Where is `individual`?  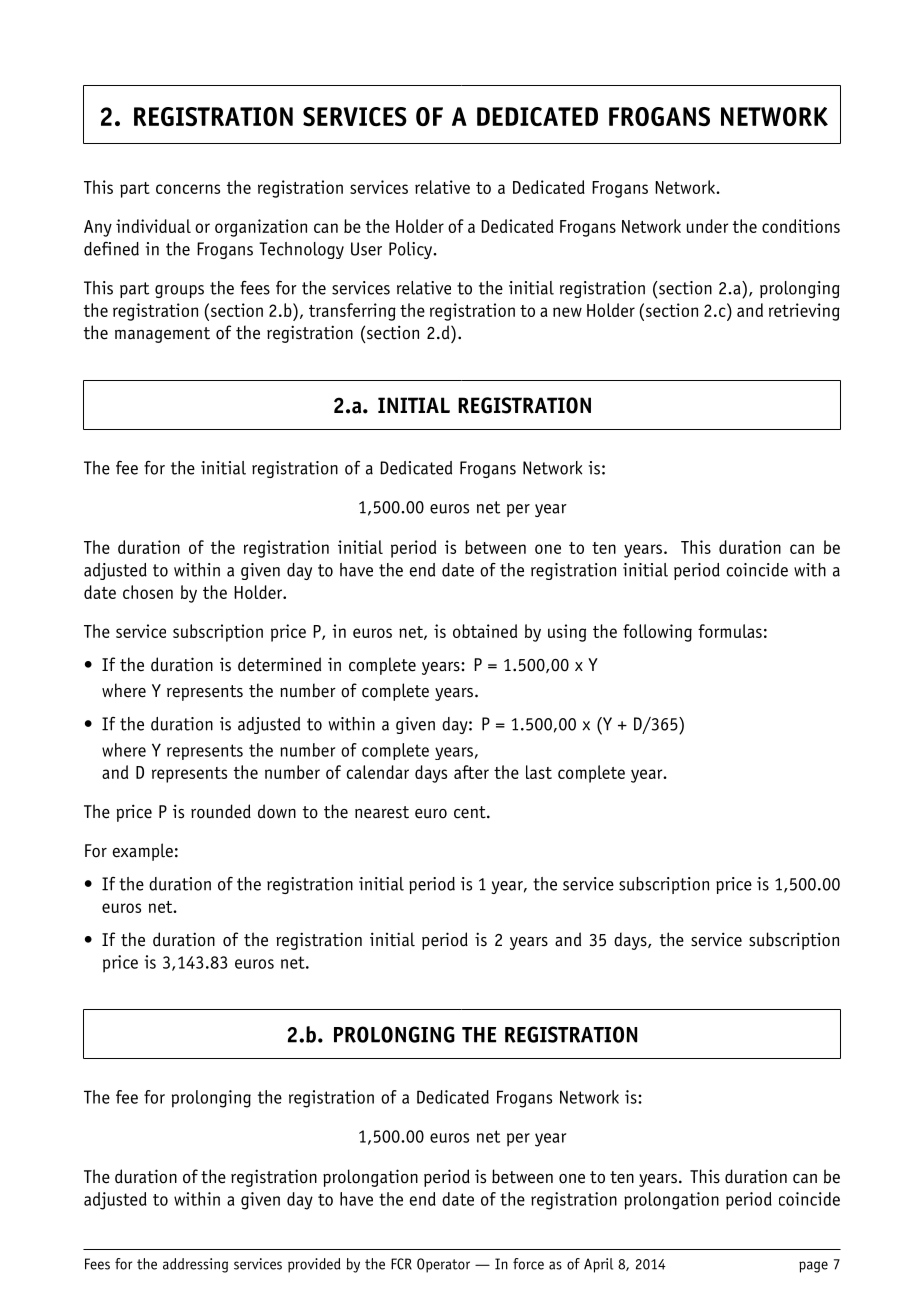
individual is located at coordinates (153, 226).
